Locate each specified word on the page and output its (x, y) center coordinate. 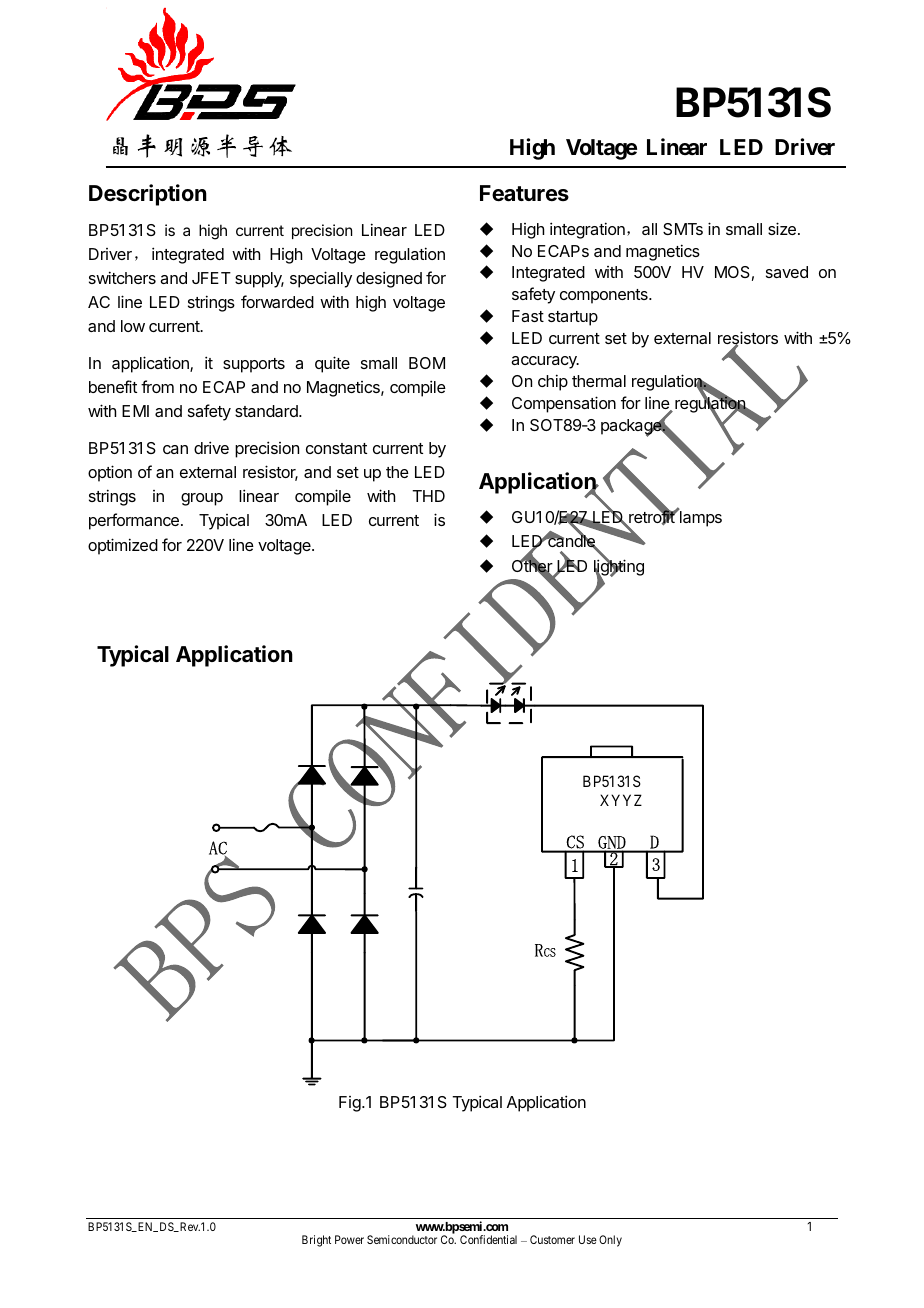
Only (610, 1241)
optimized (123, 546)
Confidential (488, 1239)
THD (428, 496)
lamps (699, 518)
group (202, 499)
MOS (732, 272)
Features (524, 193)
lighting (619, 568)
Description (148, 195)
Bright (316, 1241)
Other (532, 566)
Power (349, 1239)
